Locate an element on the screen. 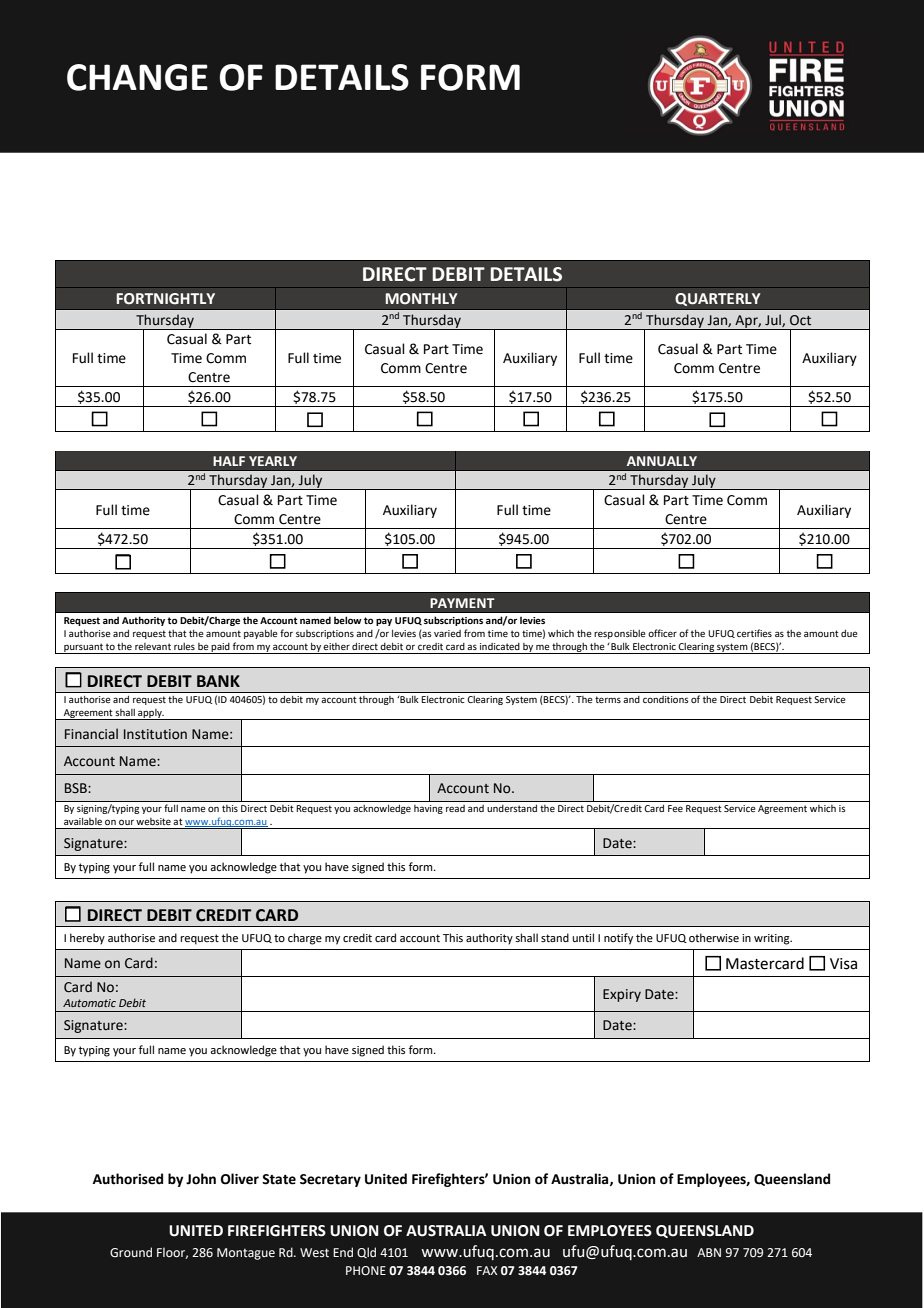  Fee is located at coordinates (675, 808).
